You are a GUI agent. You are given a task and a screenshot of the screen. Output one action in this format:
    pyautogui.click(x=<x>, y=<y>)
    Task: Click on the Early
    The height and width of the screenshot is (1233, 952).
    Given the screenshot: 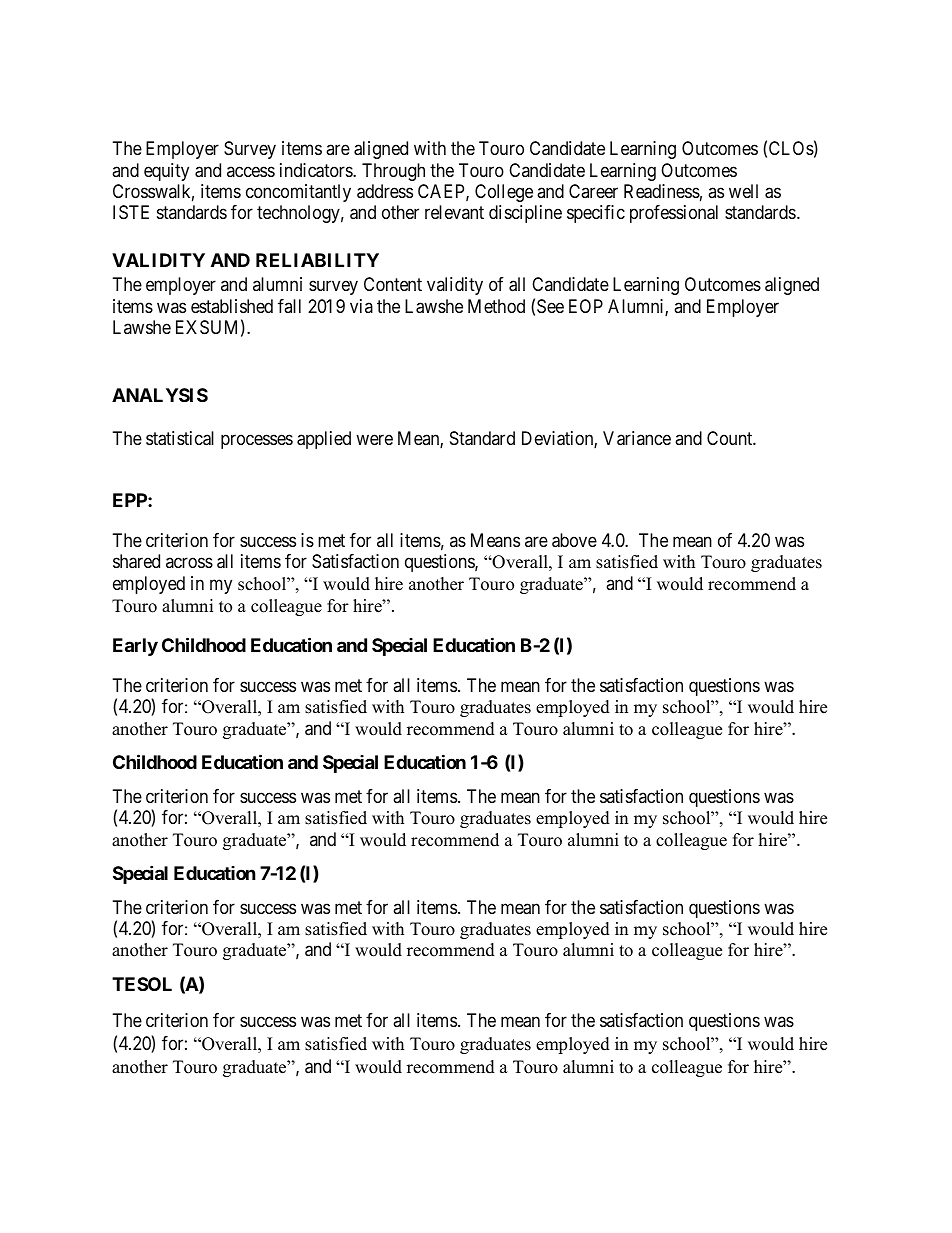 What is the action you would take?
    pyautogui.click(x=135, y=647)
